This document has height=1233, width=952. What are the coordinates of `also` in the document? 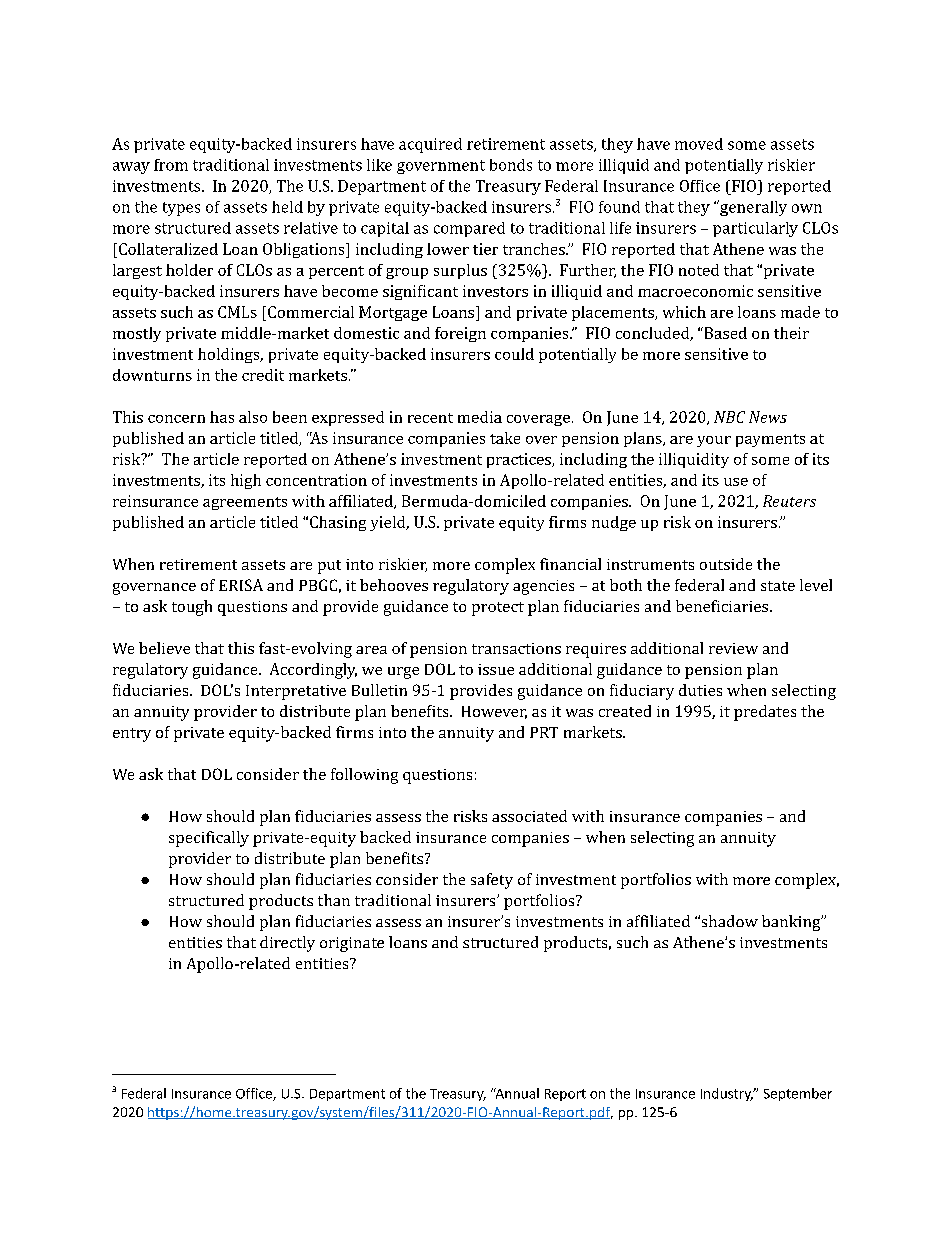 It's located at (253, 417).
